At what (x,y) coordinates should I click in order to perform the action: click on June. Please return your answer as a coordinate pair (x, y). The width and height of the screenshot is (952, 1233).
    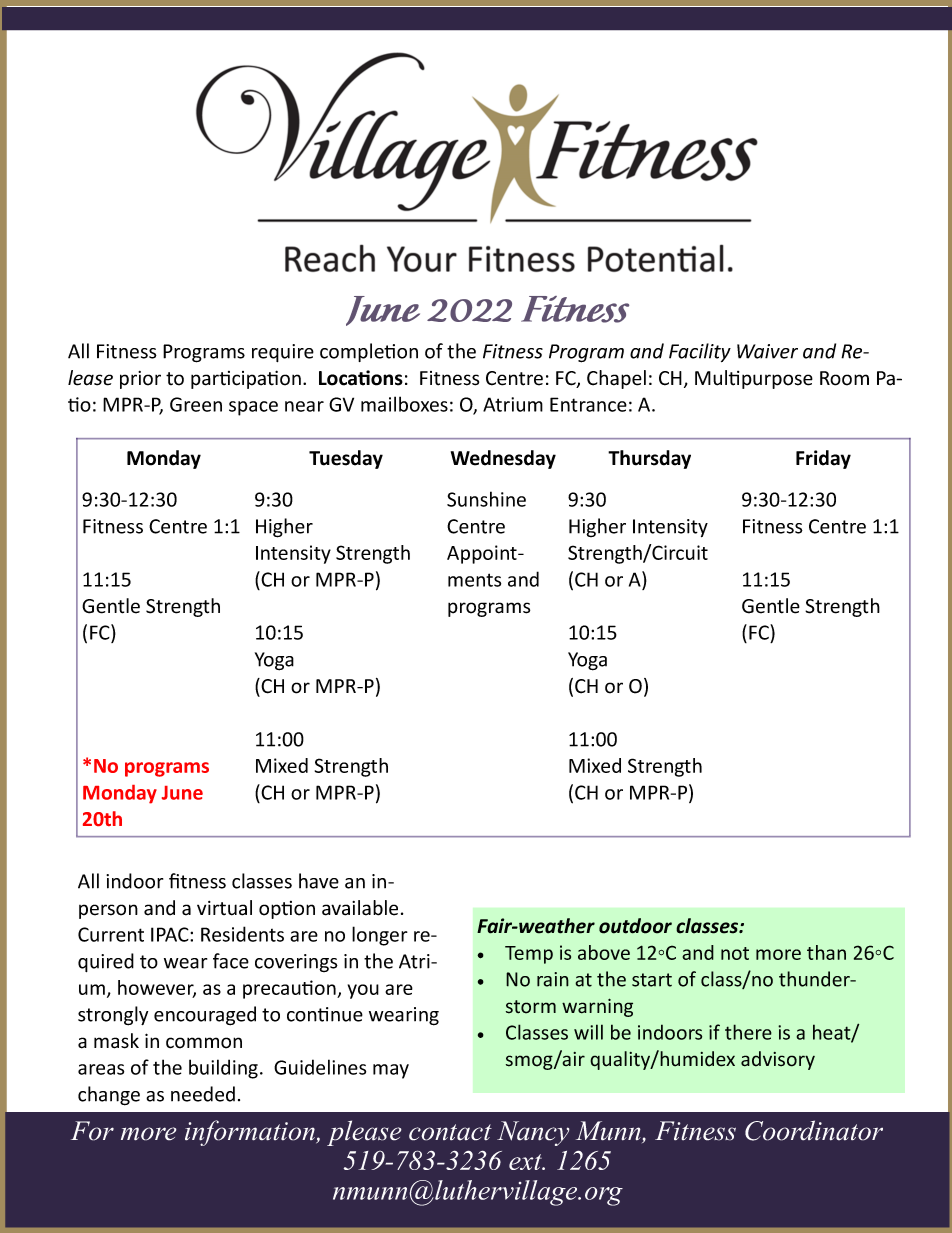
    Looking at the image, I should click on (182, 793).
